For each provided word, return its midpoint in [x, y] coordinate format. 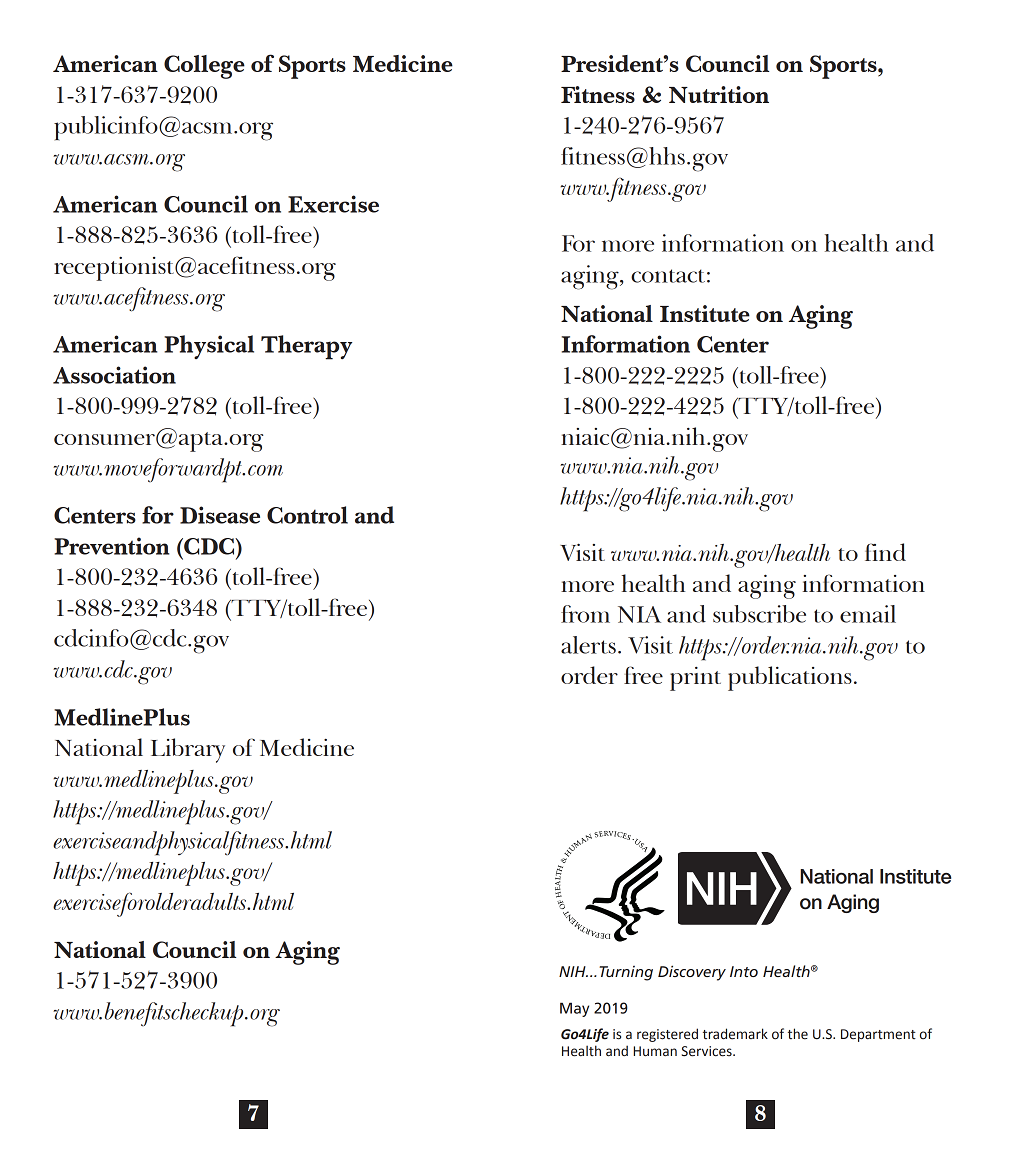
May [574, 1009]
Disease [220, 515]
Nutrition [719, 94]
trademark [735, 1034]
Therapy [306, 347]
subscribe [759, 614]
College [204, 67]
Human [655, 1051]
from [585, 614]
